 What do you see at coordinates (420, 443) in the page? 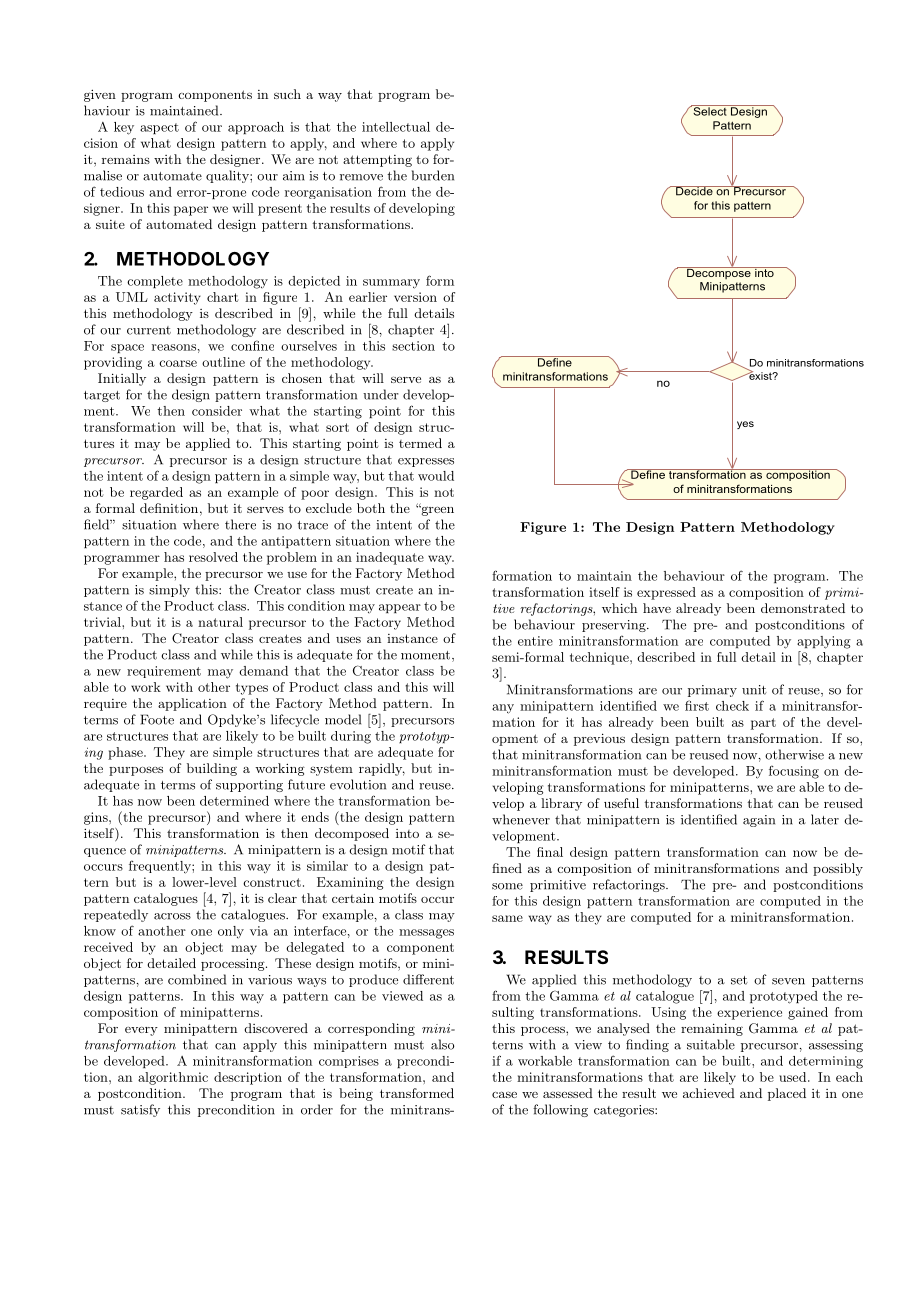
I see `termed` at bounding box center [420, 443].
